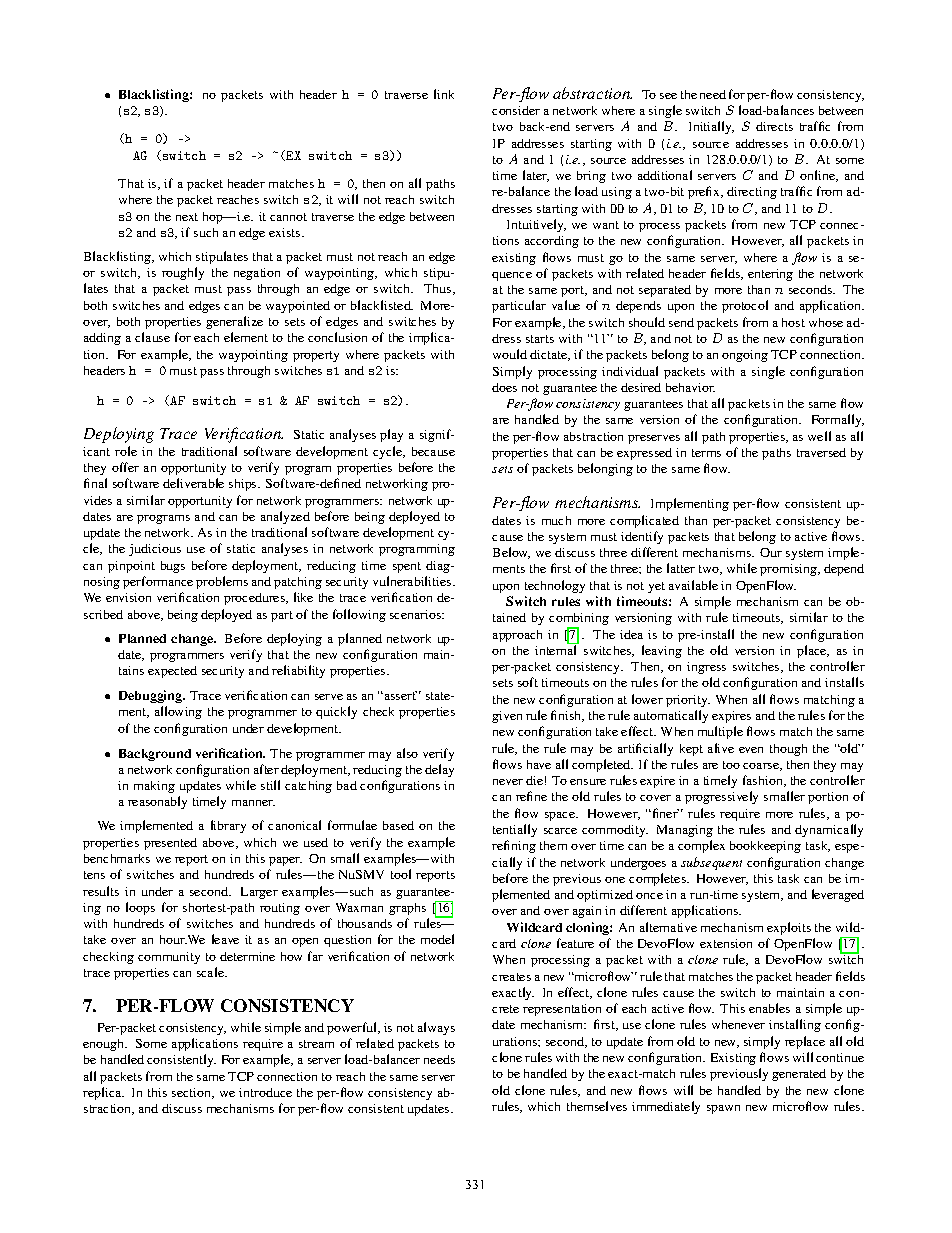  Describe the element at coordinates (439, 770) in the screenshot. I see `delay` at that location.
